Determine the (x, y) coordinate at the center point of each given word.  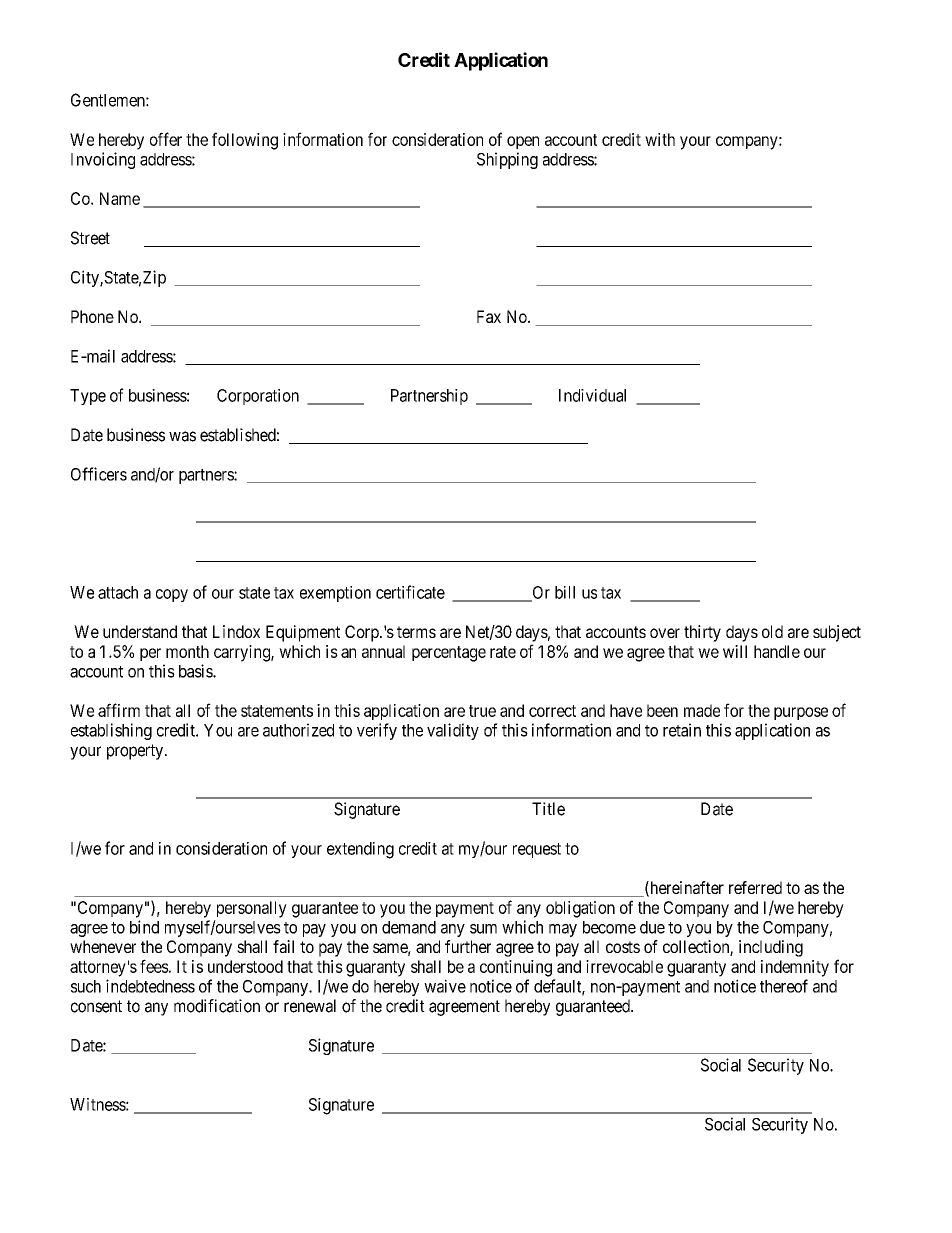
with (660, 139)
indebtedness (150, 986)
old (772, 631)
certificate (410, 592)
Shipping (507, 160)
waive (445, 986)
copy (172, 595)
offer (166, 139)
